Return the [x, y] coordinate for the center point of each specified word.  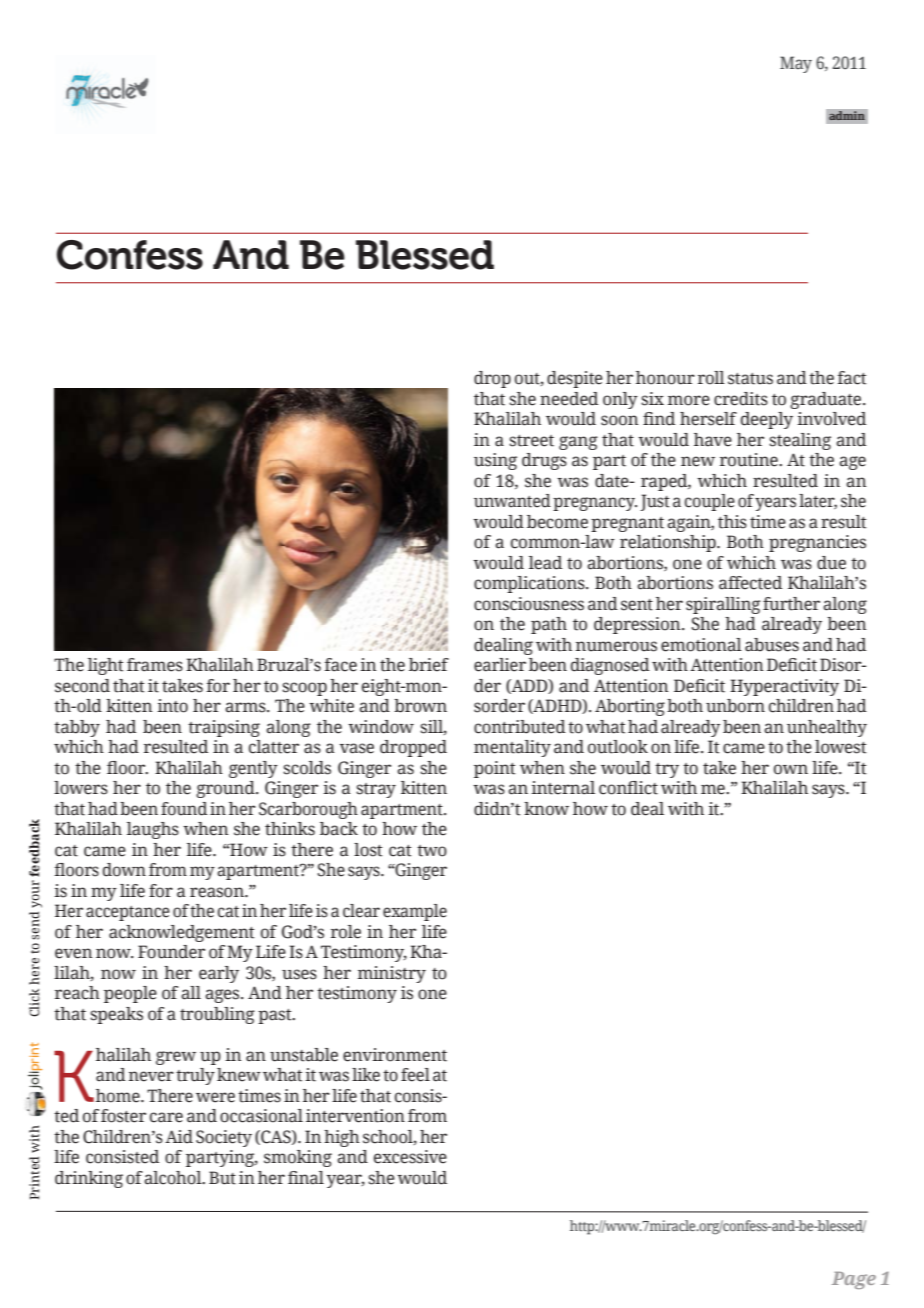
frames [155, 665]
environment [395, 1055]
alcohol [174, 1178]
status [750, 379]
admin [847, 116]
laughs [153, 830]
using [495, 461]
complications [530, 584]
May [796, 64]
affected [750, 583]
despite [575, 379]
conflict [628, 788]
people [130, 994]
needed [569, 399]
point [495, 769]
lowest [841, 747]
